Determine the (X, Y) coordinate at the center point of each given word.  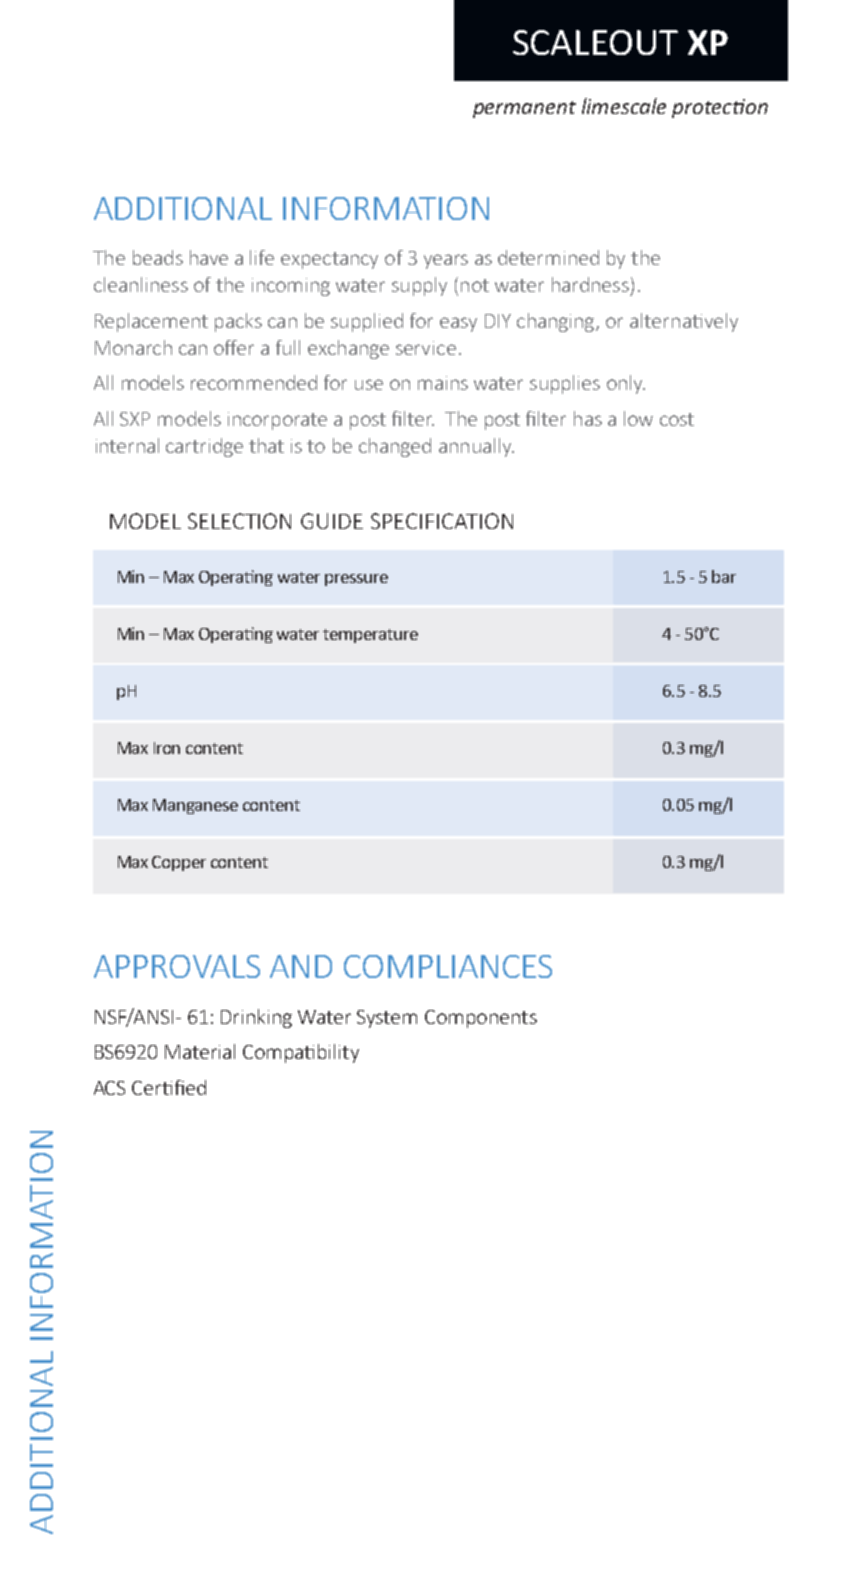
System (387, 1019)
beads (158, 257)
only (626, 384)
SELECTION (239, 521)
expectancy (329, 260)
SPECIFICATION (442, 521)
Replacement (151, 322)
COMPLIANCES (448, 966)
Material (200, 1051)
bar (724, 576)
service (426, 348)
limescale (624, 106)
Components (481, 1019)
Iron (167, 748)
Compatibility (301, 1053)
